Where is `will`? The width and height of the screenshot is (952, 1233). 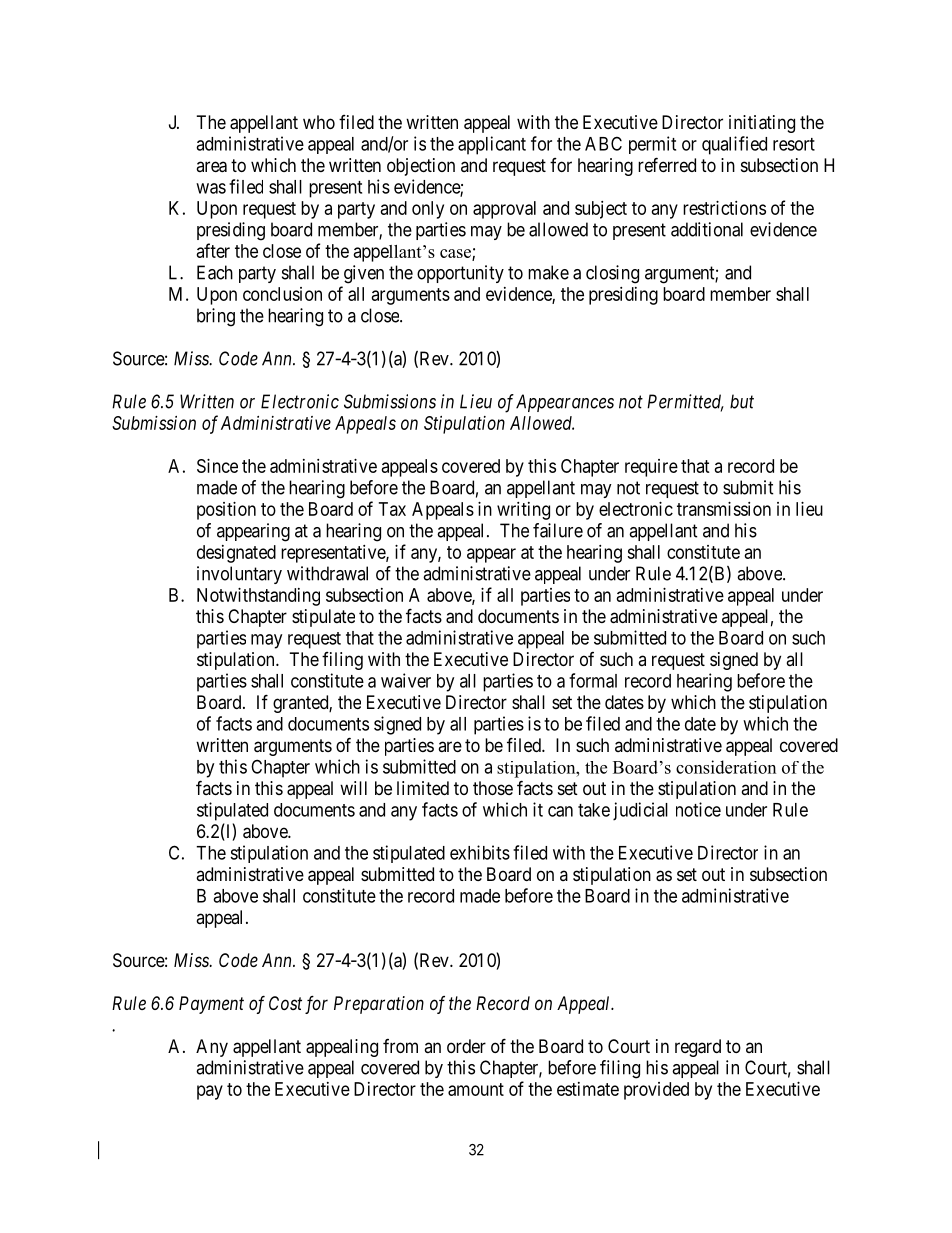
will is located at coordinates (353, 788).
